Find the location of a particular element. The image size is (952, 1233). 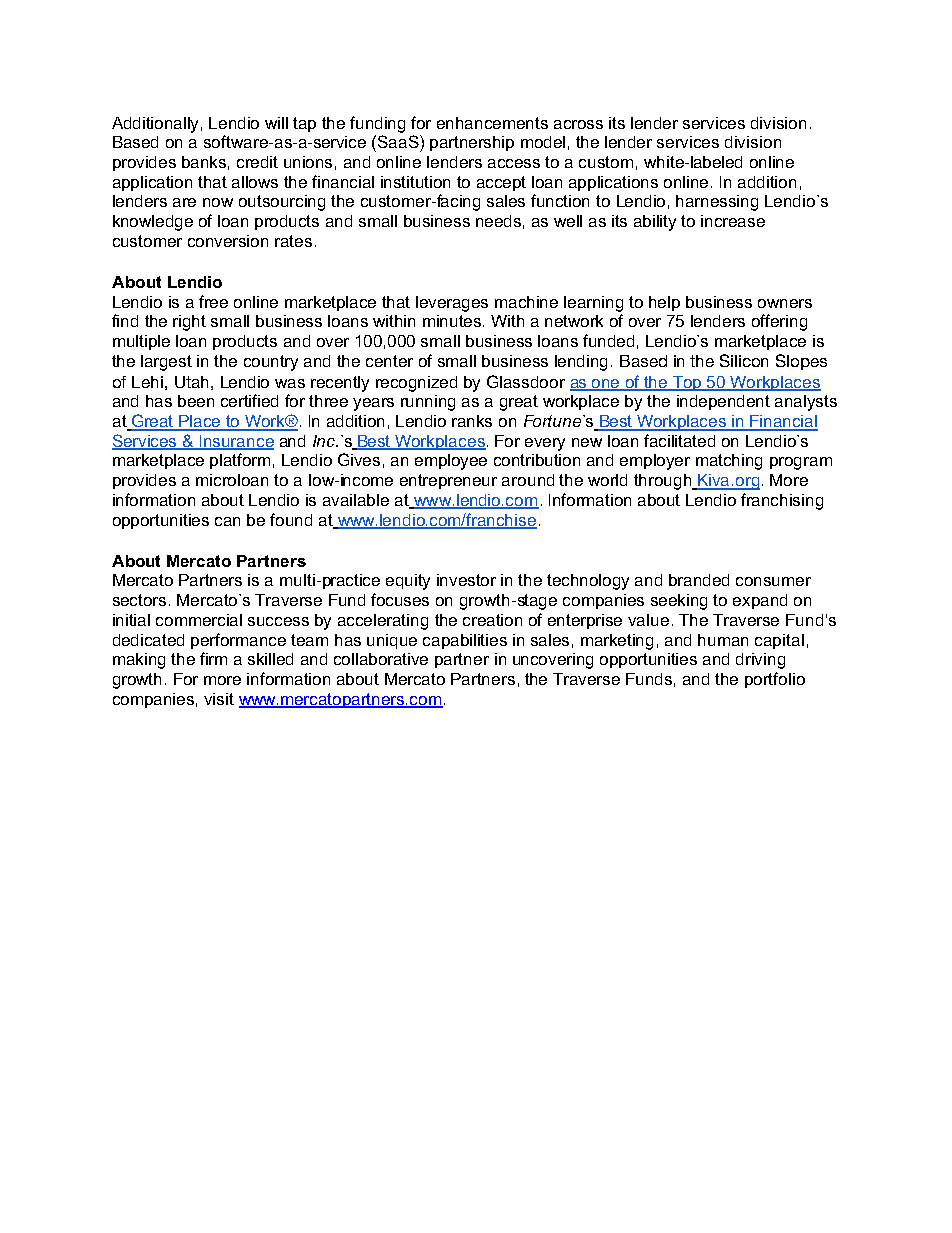

leverages is located at coordinates (452, 304).
